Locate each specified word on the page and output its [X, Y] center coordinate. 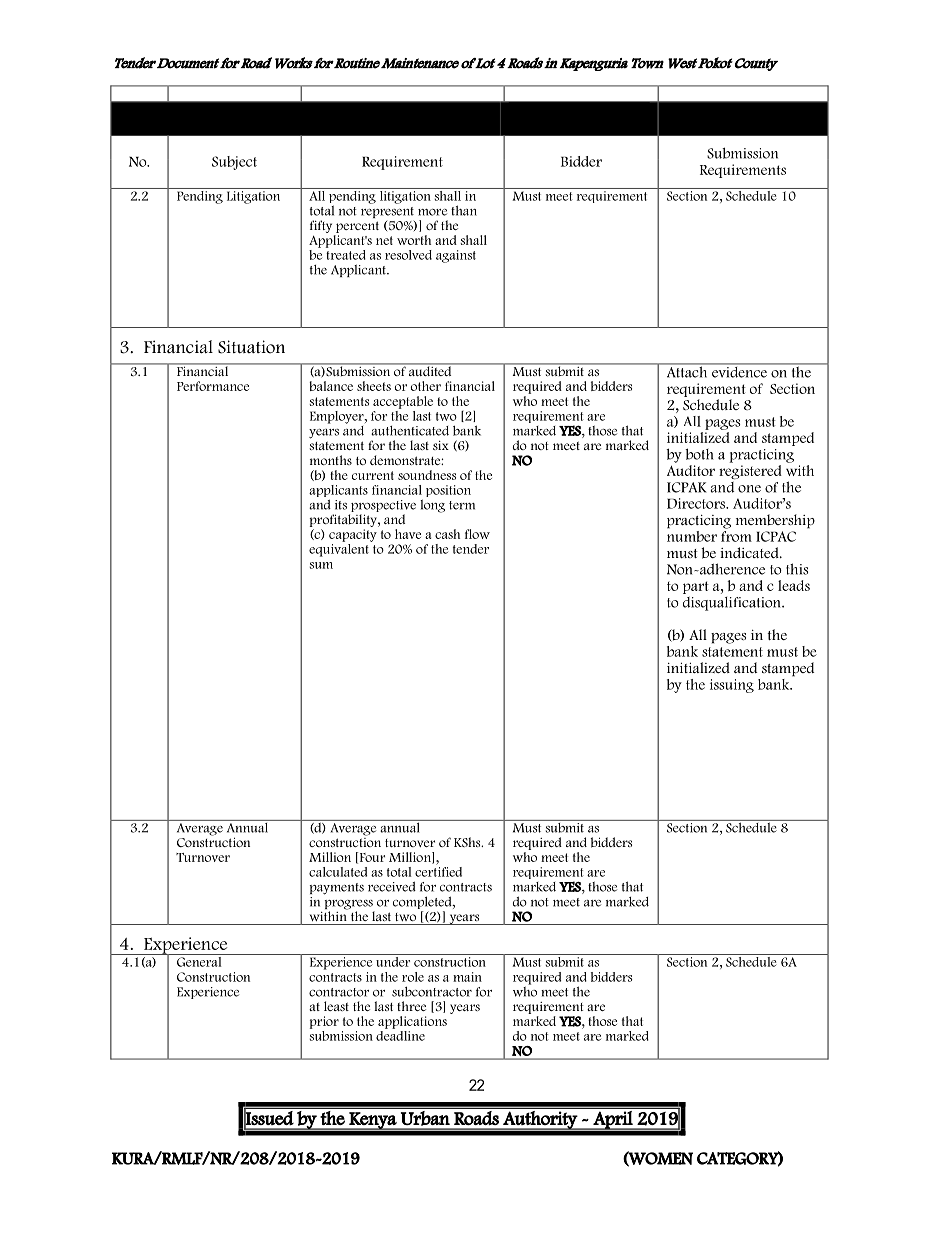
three [411, 1006]
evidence [739, 371]
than [464, 210]
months [331, 460]
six [441, 445]
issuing [732, 686]
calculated [338, 872]
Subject [234, 163]
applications [412, 1022]
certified [438, 870]
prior [324, 1022]
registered [750, 472]
